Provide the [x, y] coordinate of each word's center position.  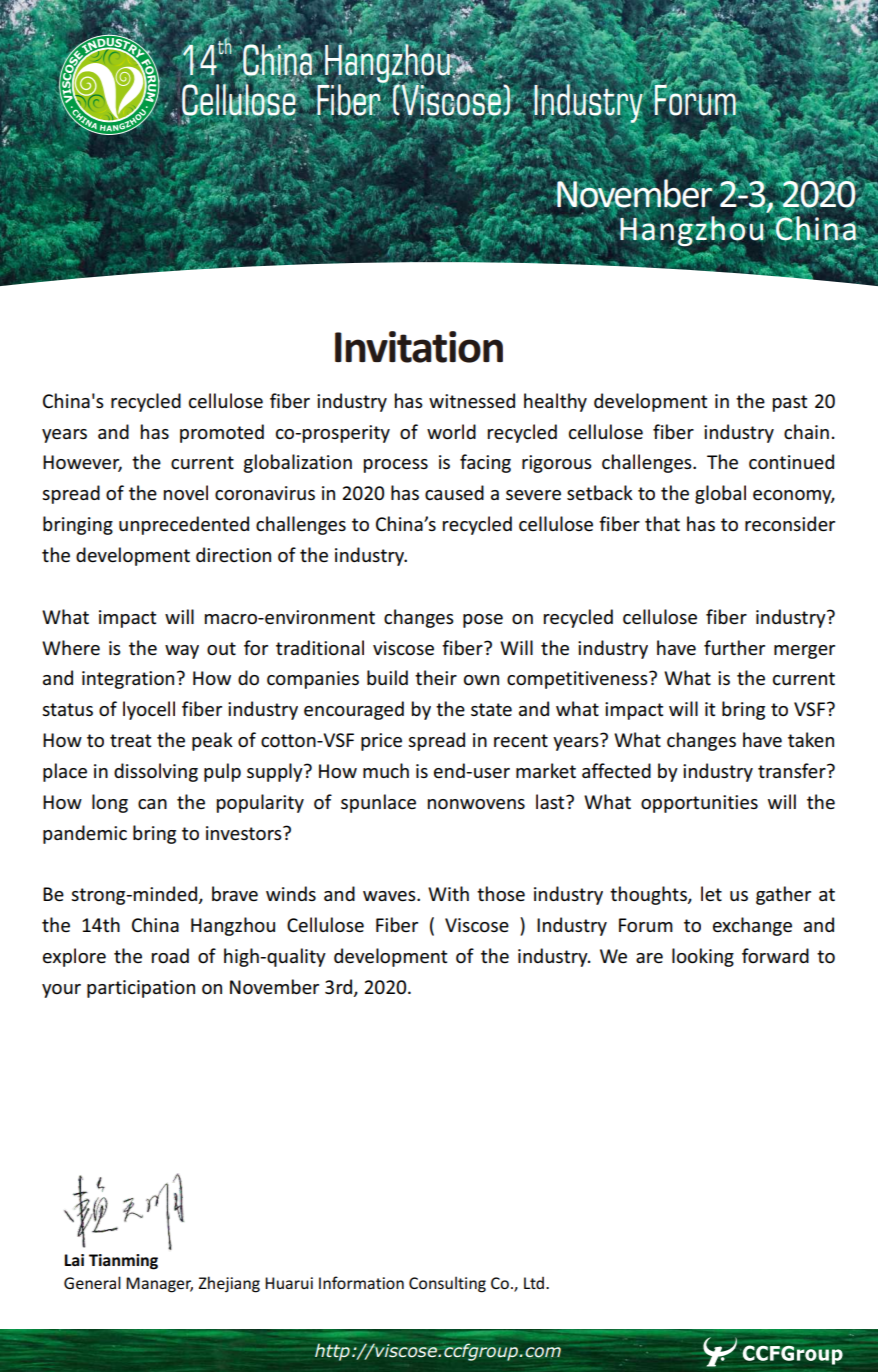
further [734, 647]
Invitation [419, 347]
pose [483, 621]
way [182, 652]
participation [141, 989]
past [790, 403]
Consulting [447, 1284]
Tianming [123, 1262]
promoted [222, 433]
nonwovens [476, 804]
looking [703, 957]
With [448, 893]
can [152, 804]
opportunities [699, 804]
